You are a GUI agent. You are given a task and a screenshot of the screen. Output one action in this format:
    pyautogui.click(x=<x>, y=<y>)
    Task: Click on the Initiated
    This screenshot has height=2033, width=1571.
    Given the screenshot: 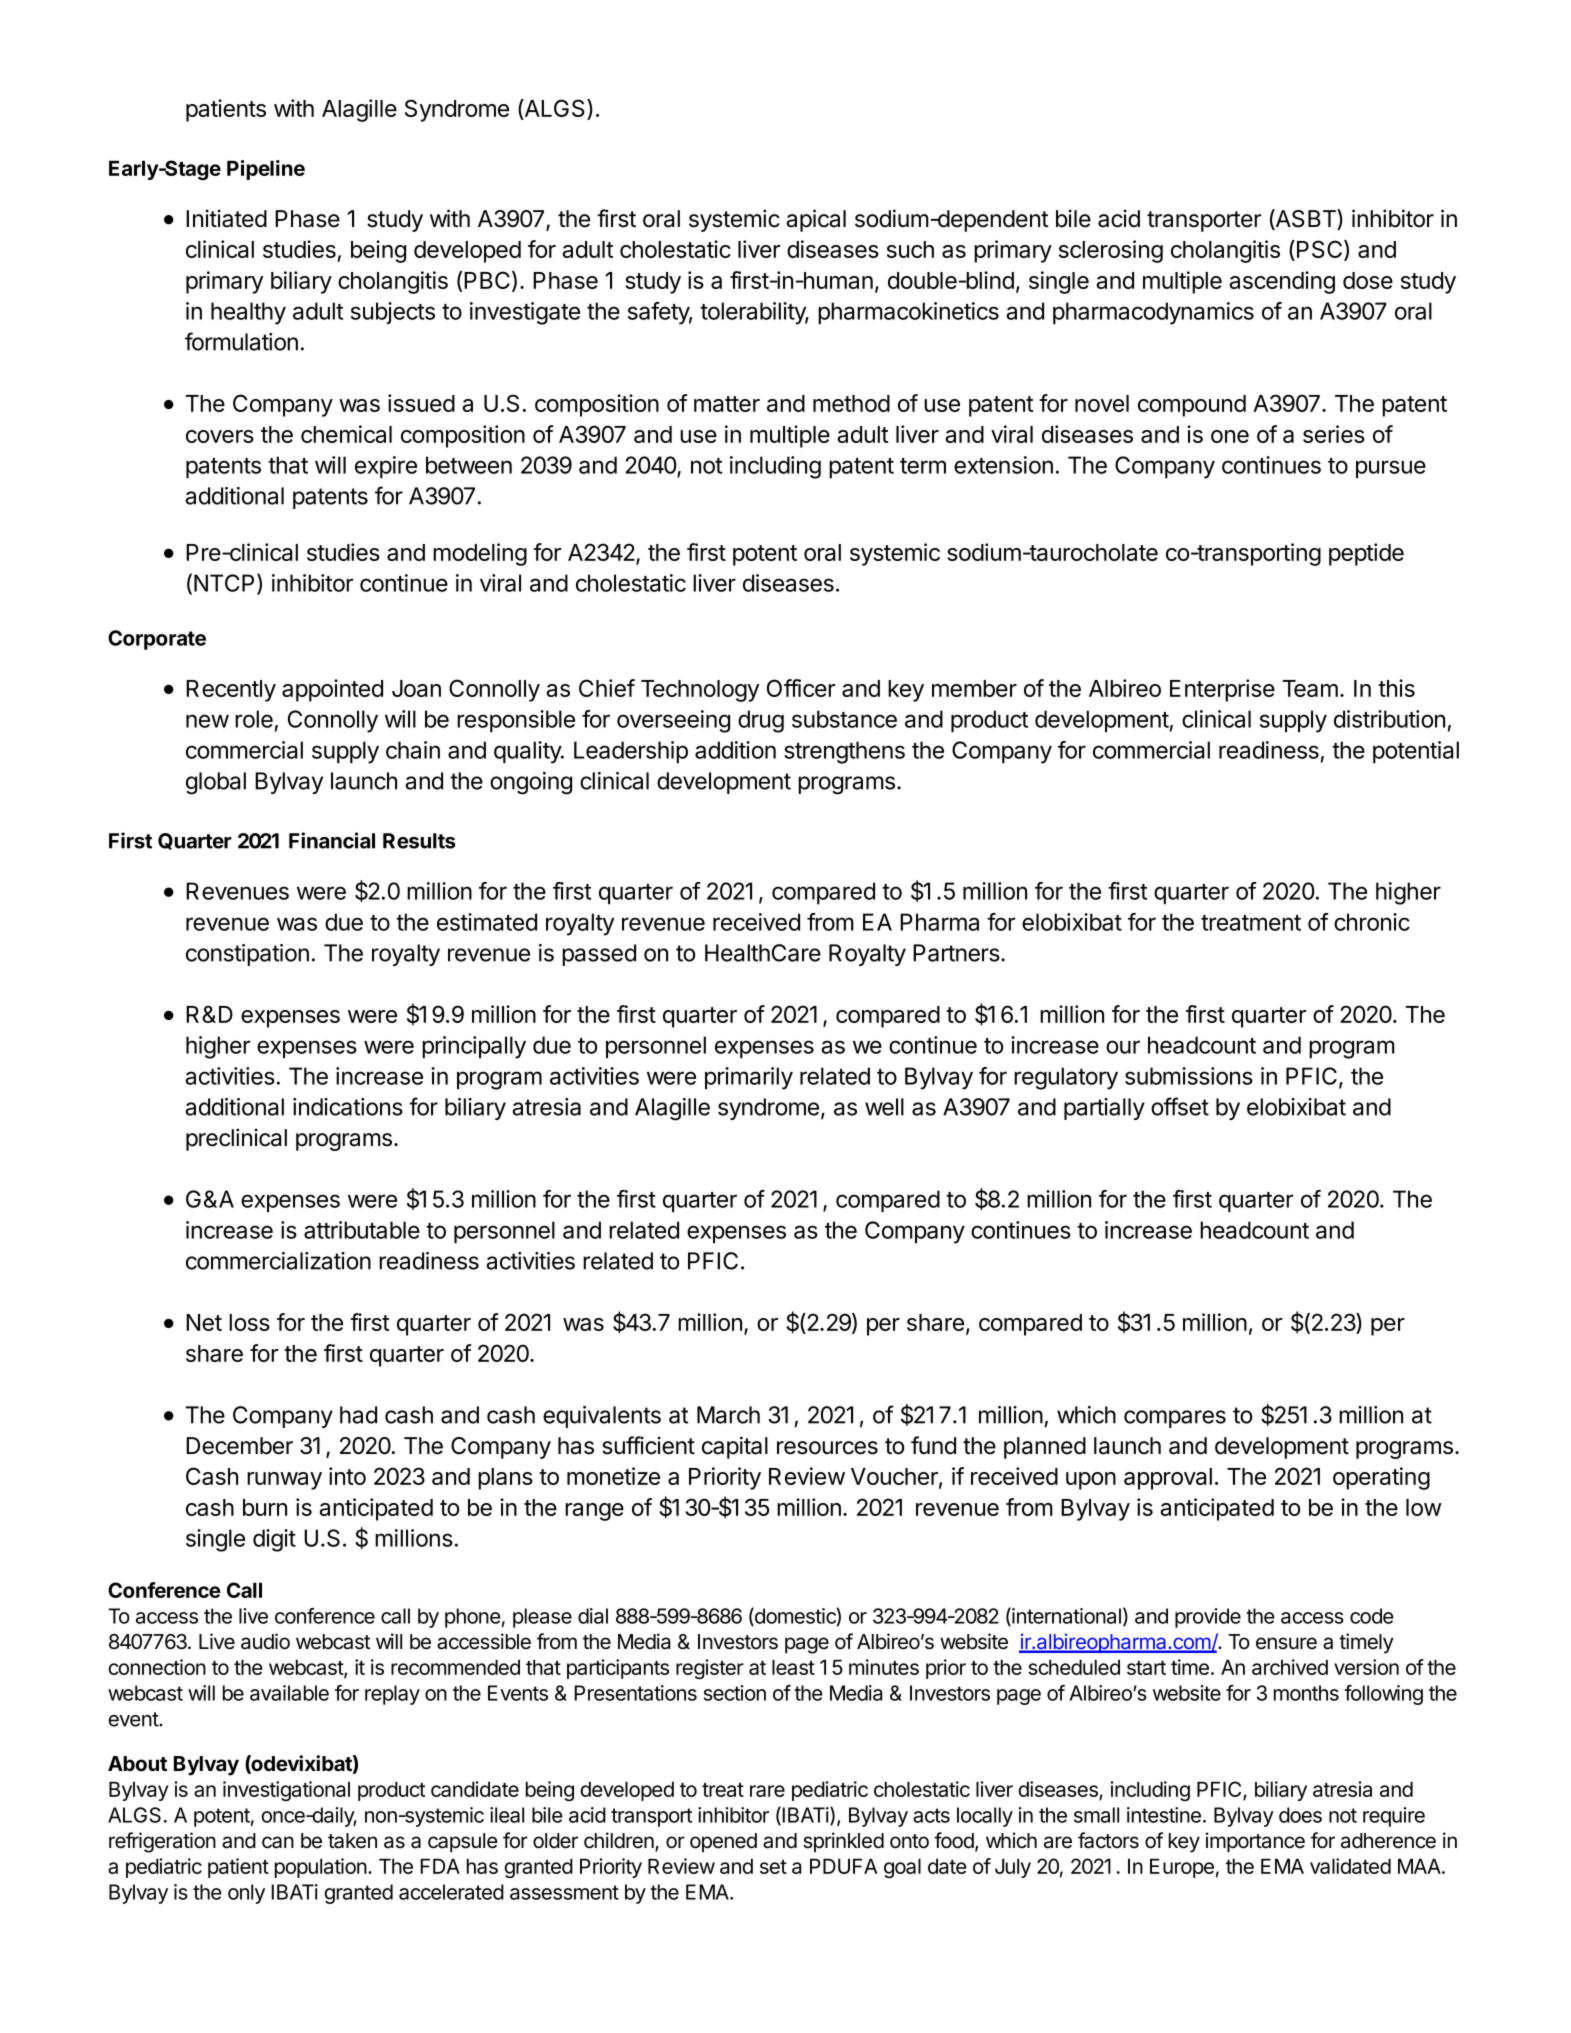 What is the action you would take?
    pyautogui.click(x=226, y=218)
